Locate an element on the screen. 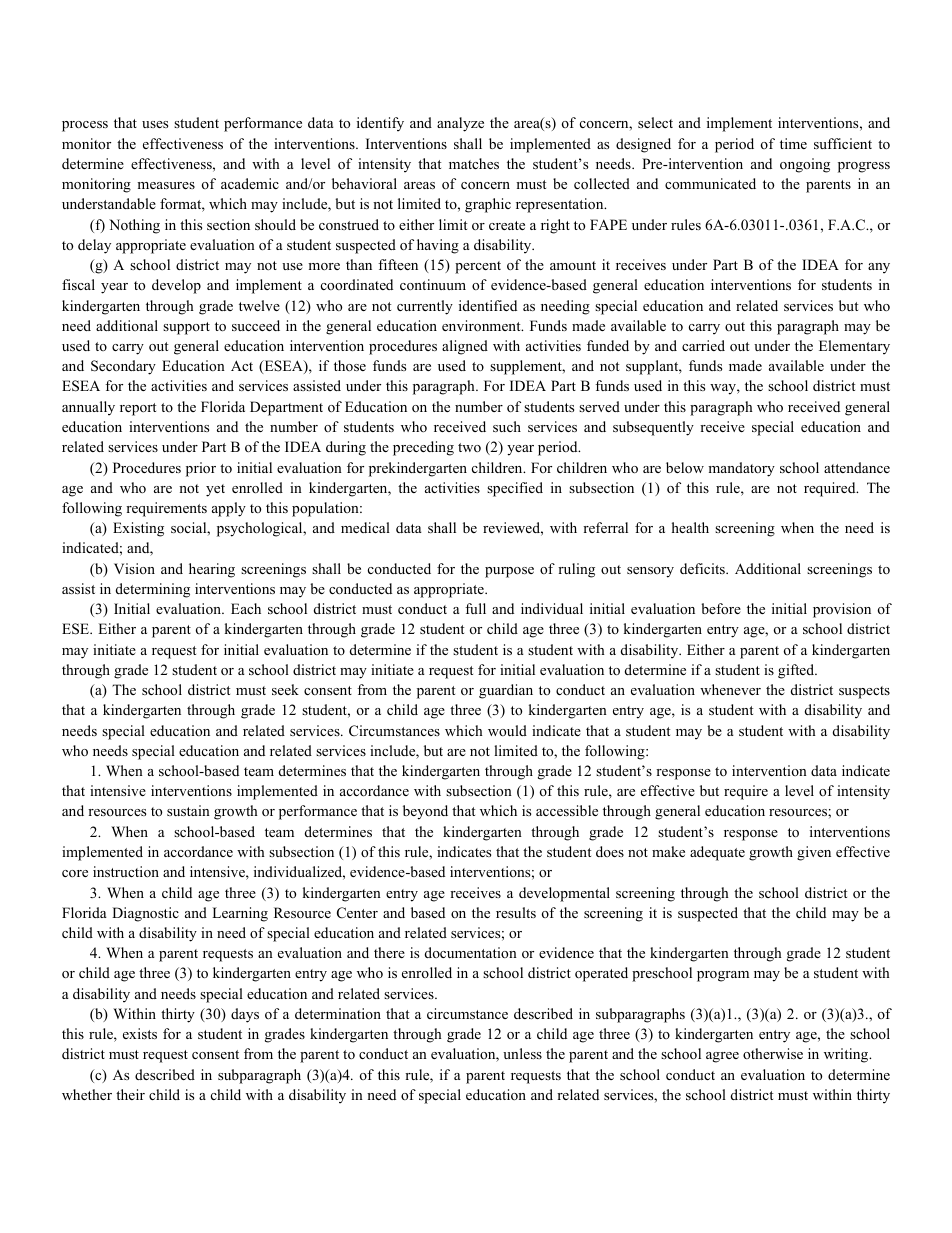 This screenshot has height=1233, width=952. full is located at coordinates (475, 608).
